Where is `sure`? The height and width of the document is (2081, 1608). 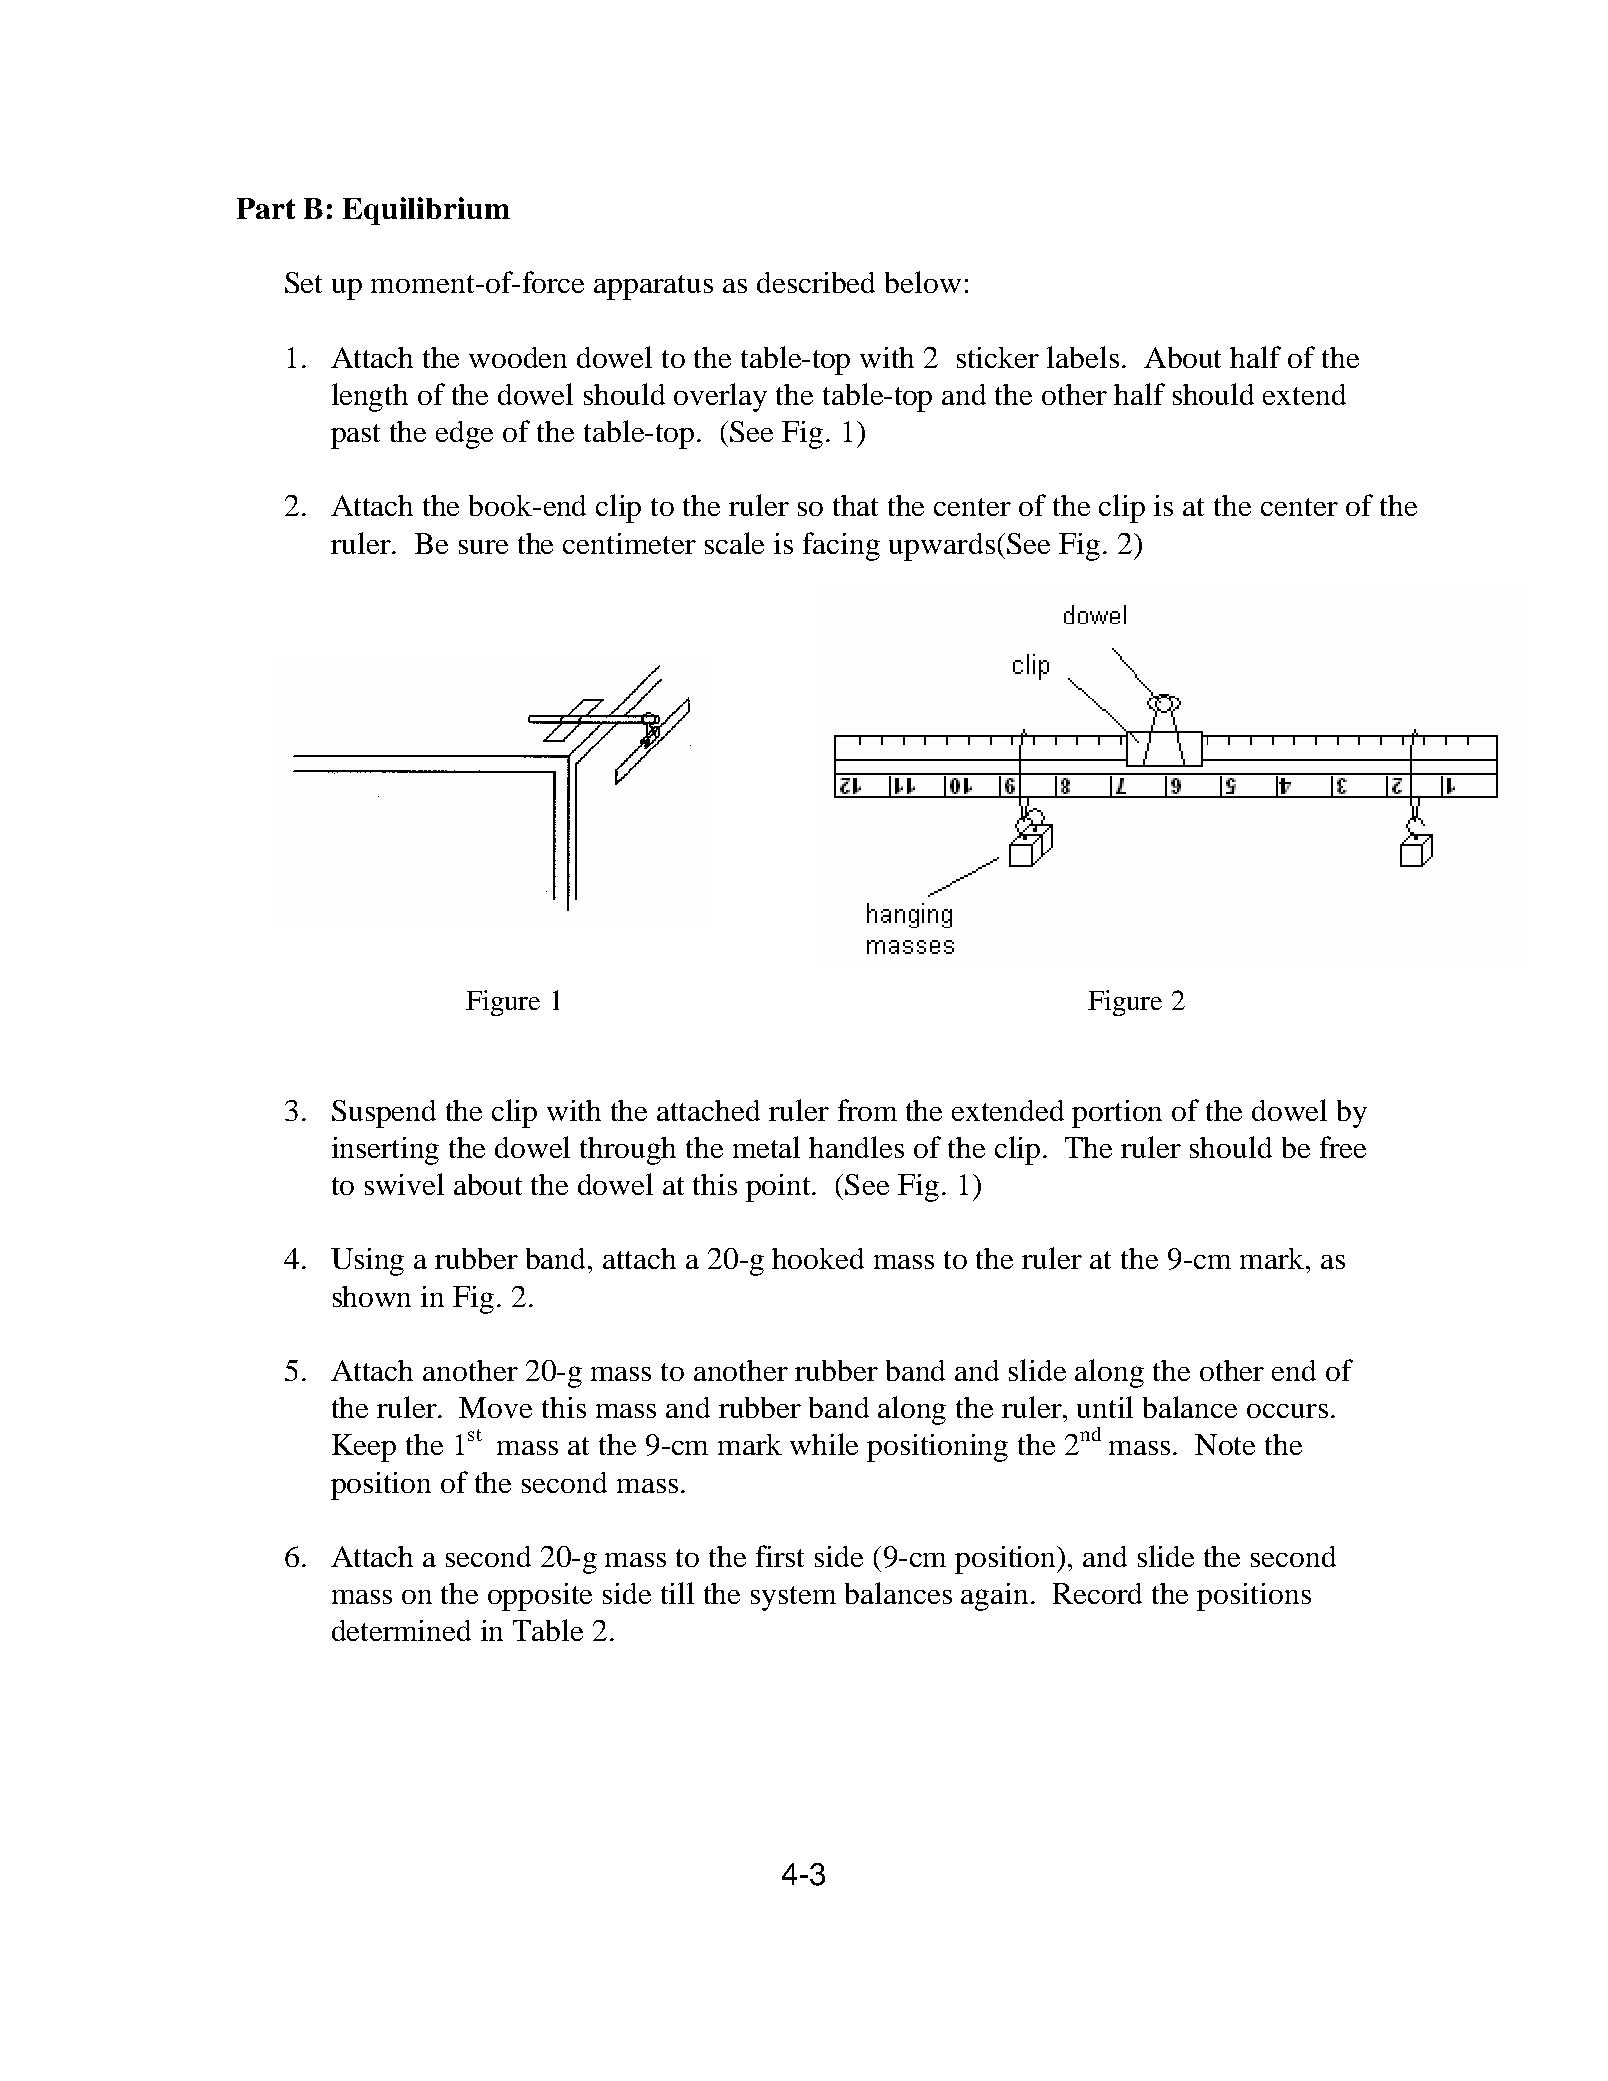
sure is located at coordinates (483, 547).
